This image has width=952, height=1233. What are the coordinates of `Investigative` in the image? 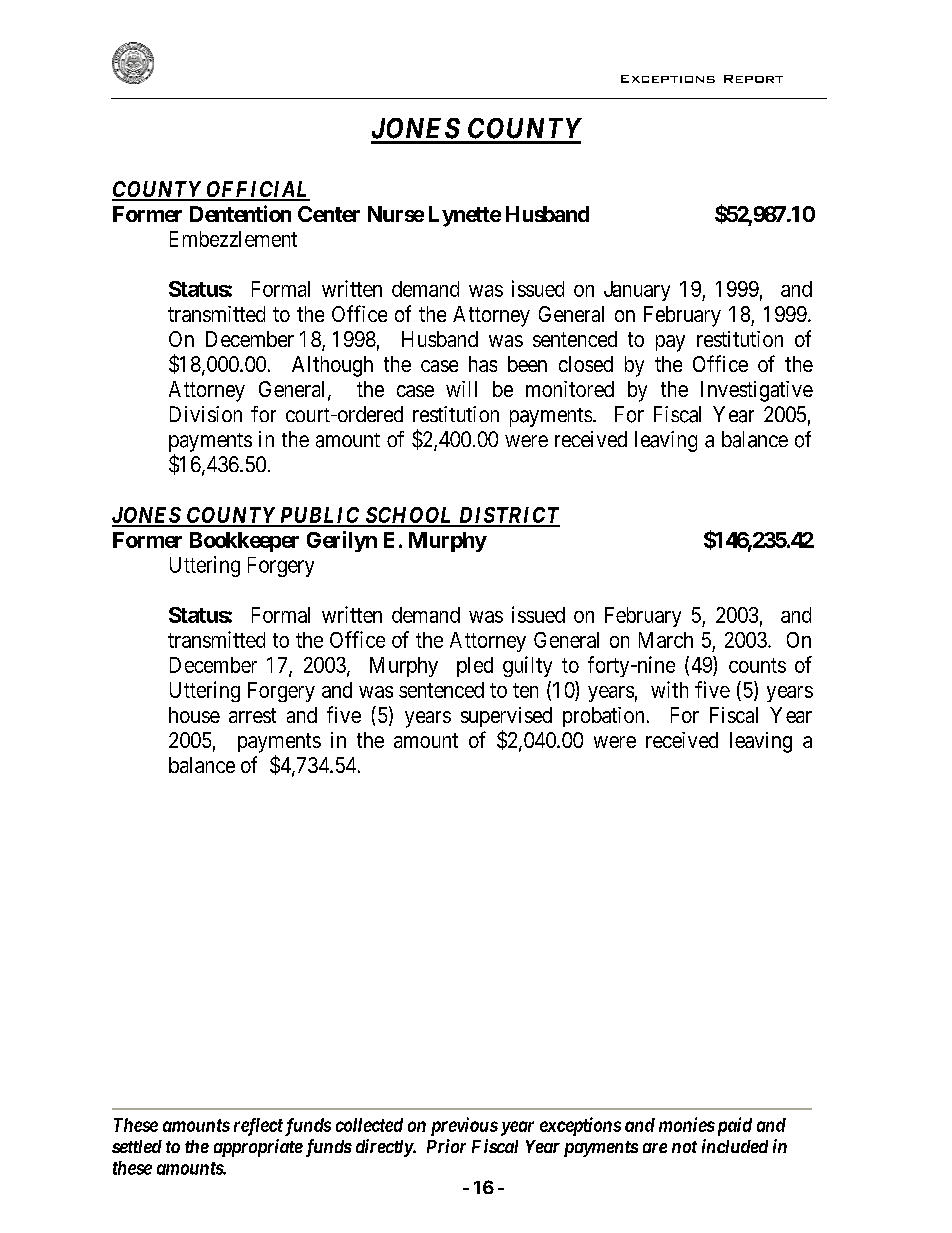 It's located at (757, 391).
